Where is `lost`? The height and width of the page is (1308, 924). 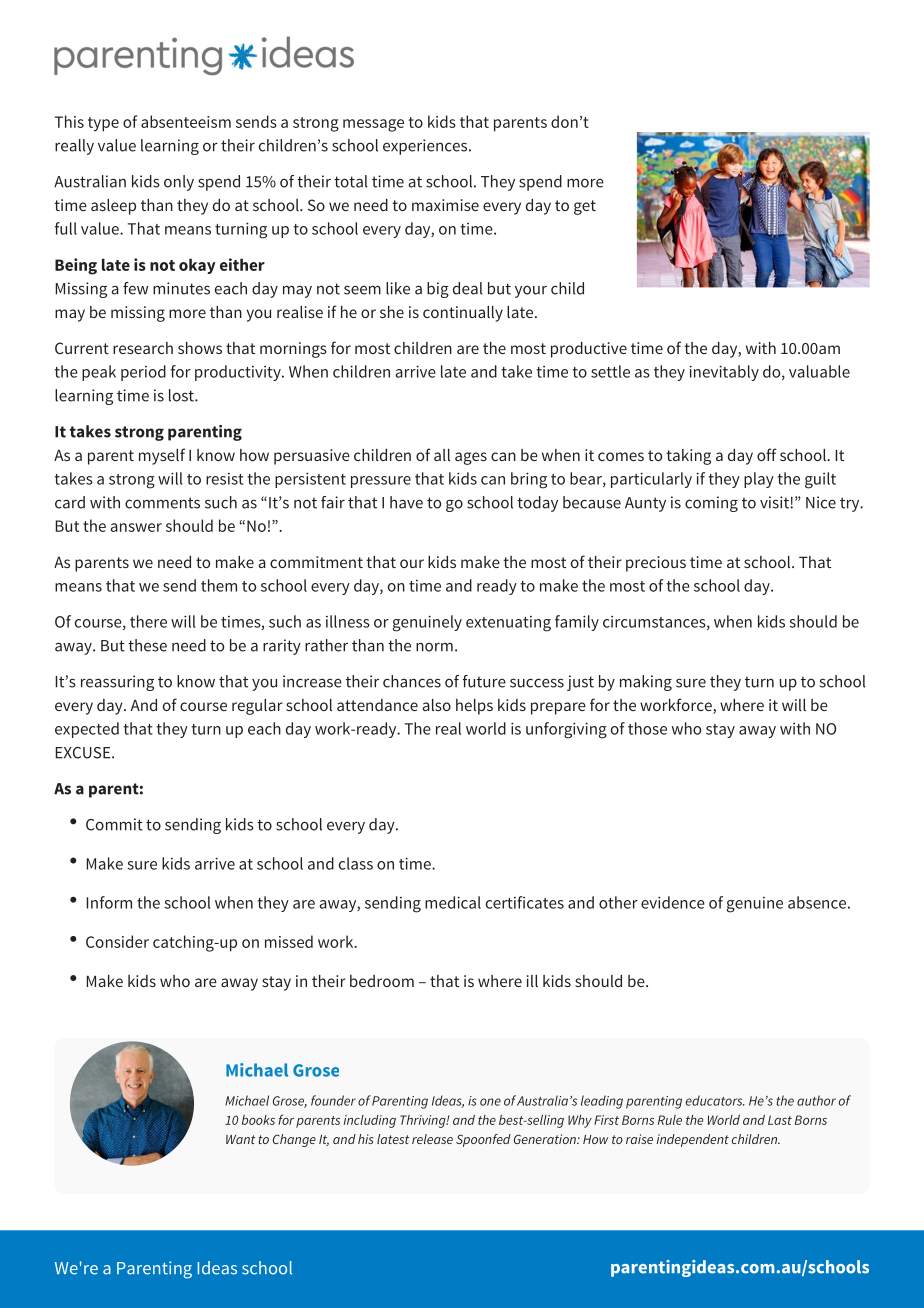 lost is located at coordinates (182, 395).
